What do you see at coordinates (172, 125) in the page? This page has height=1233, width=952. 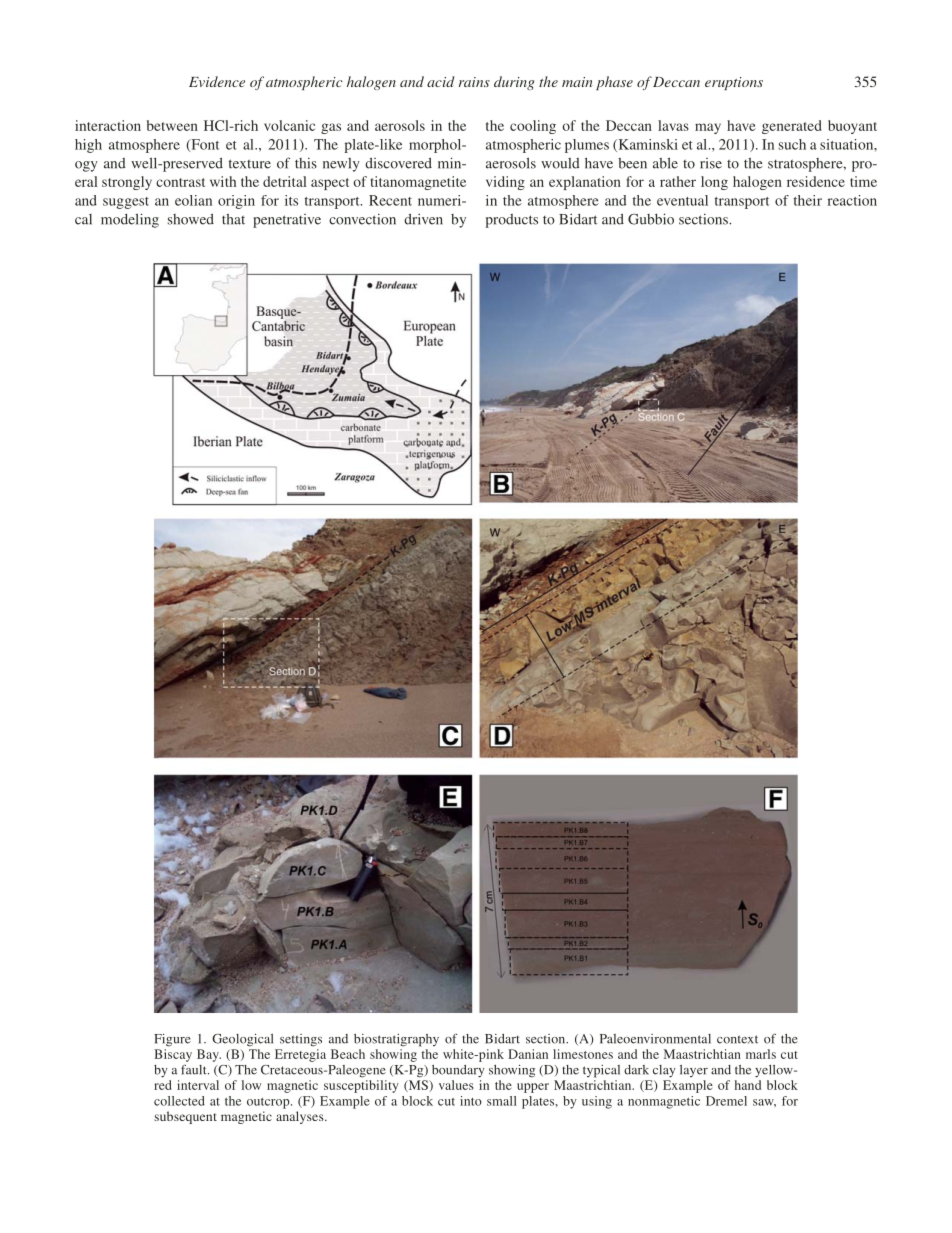 I see `between` at bounding box center [172, 125].
